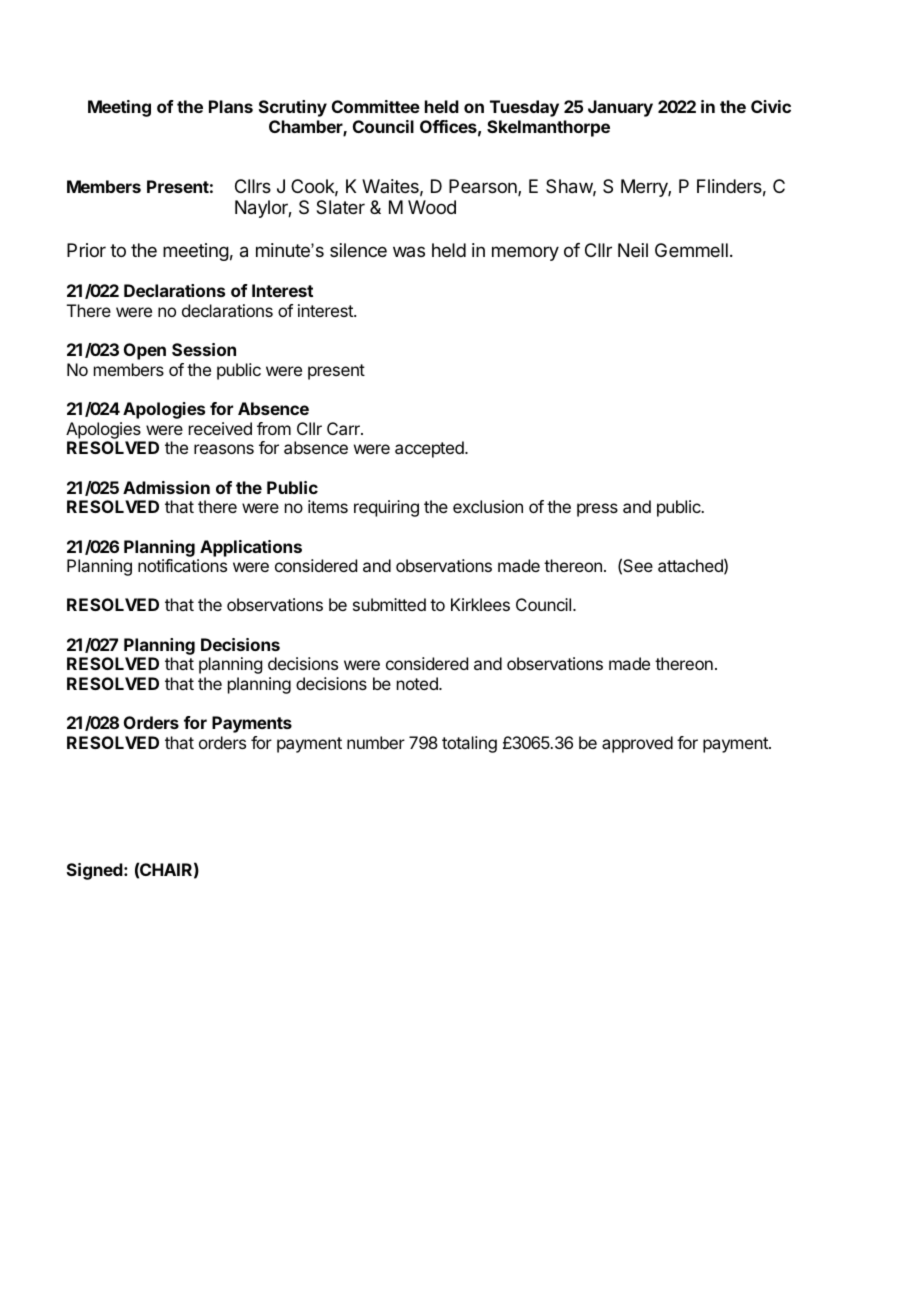 This image has width=924, height=1308. Describe the element at coordinates (166, 487) in the image. I see `Admission` at that location.
